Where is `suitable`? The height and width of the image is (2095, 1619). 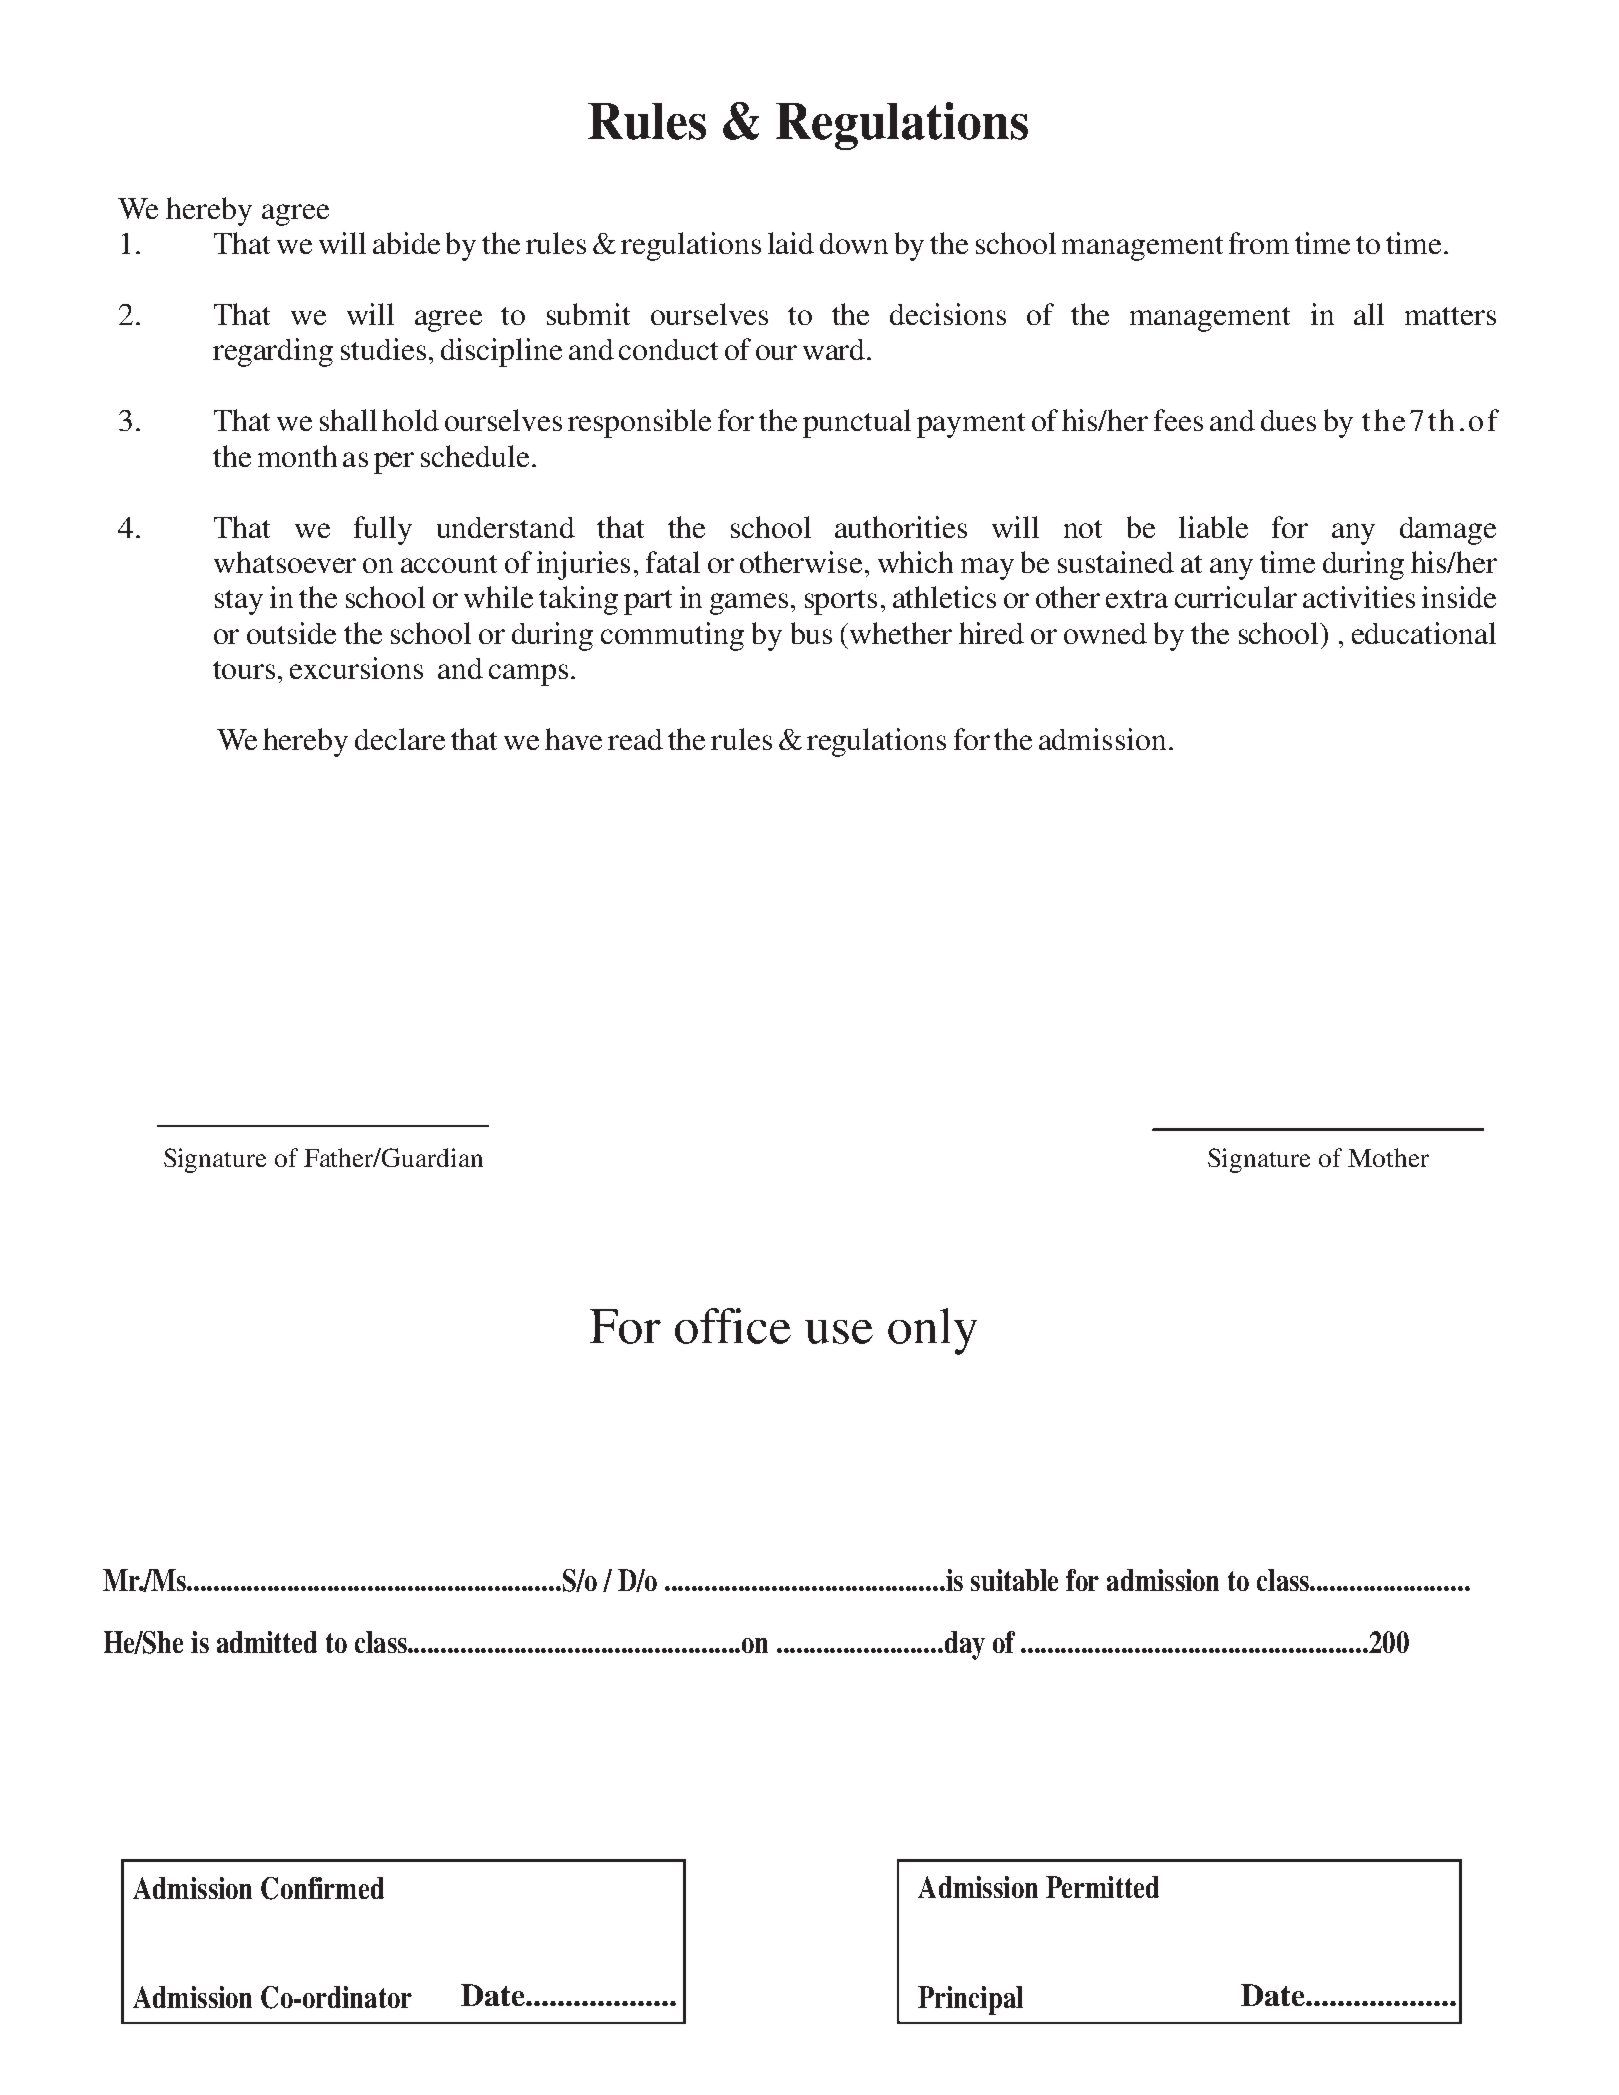
suitable is located at coordinates (1014, 1580).
